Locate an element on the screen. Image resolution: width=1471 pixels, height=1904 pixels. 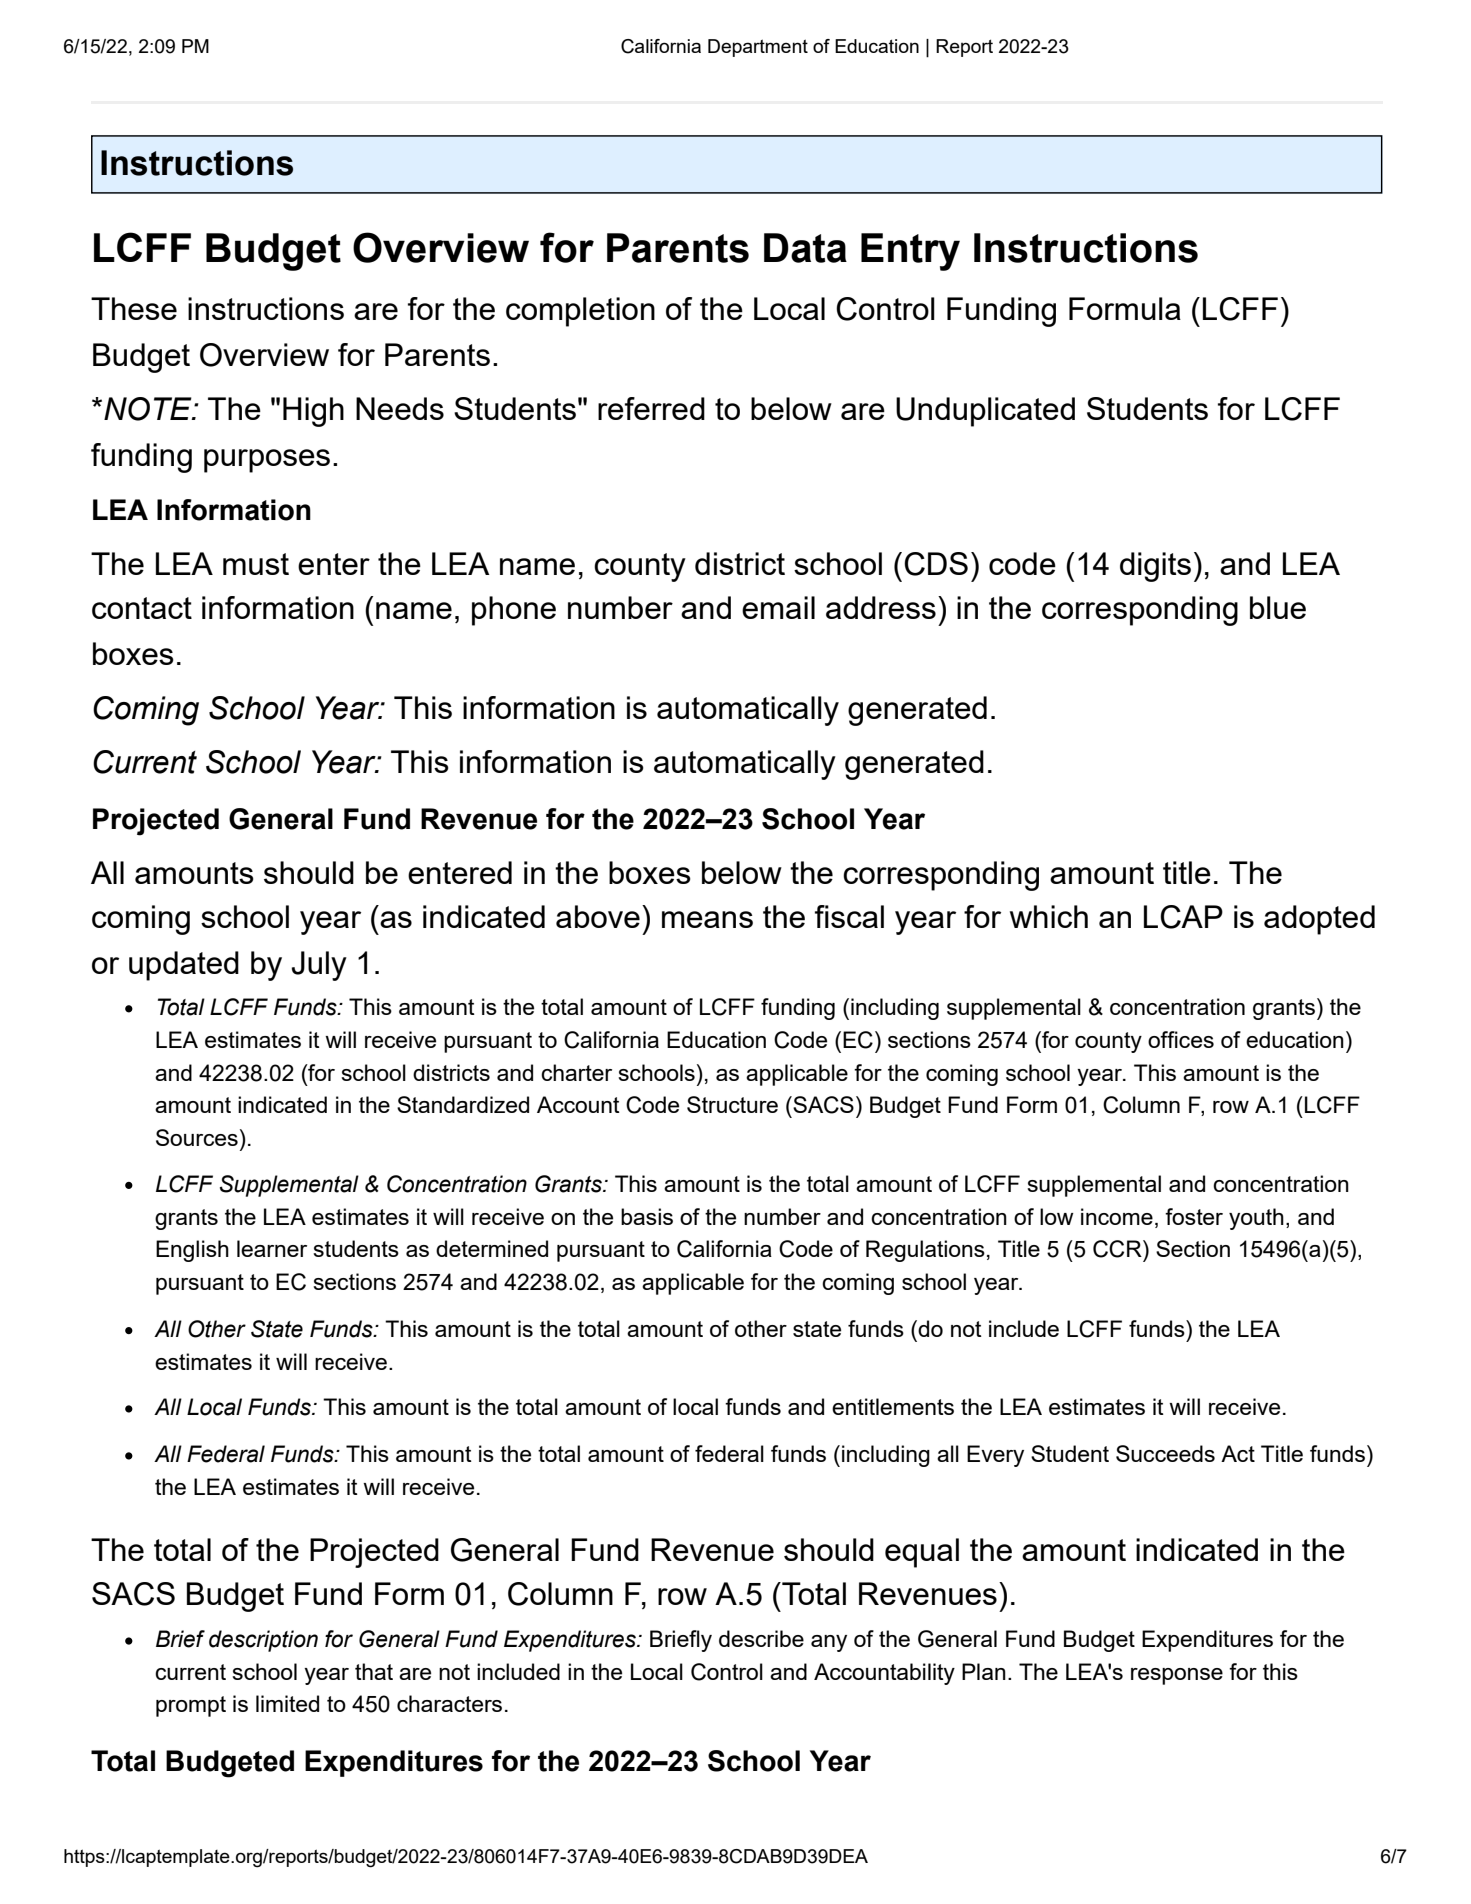
CCR is located at coordinates (1118, 1249).
